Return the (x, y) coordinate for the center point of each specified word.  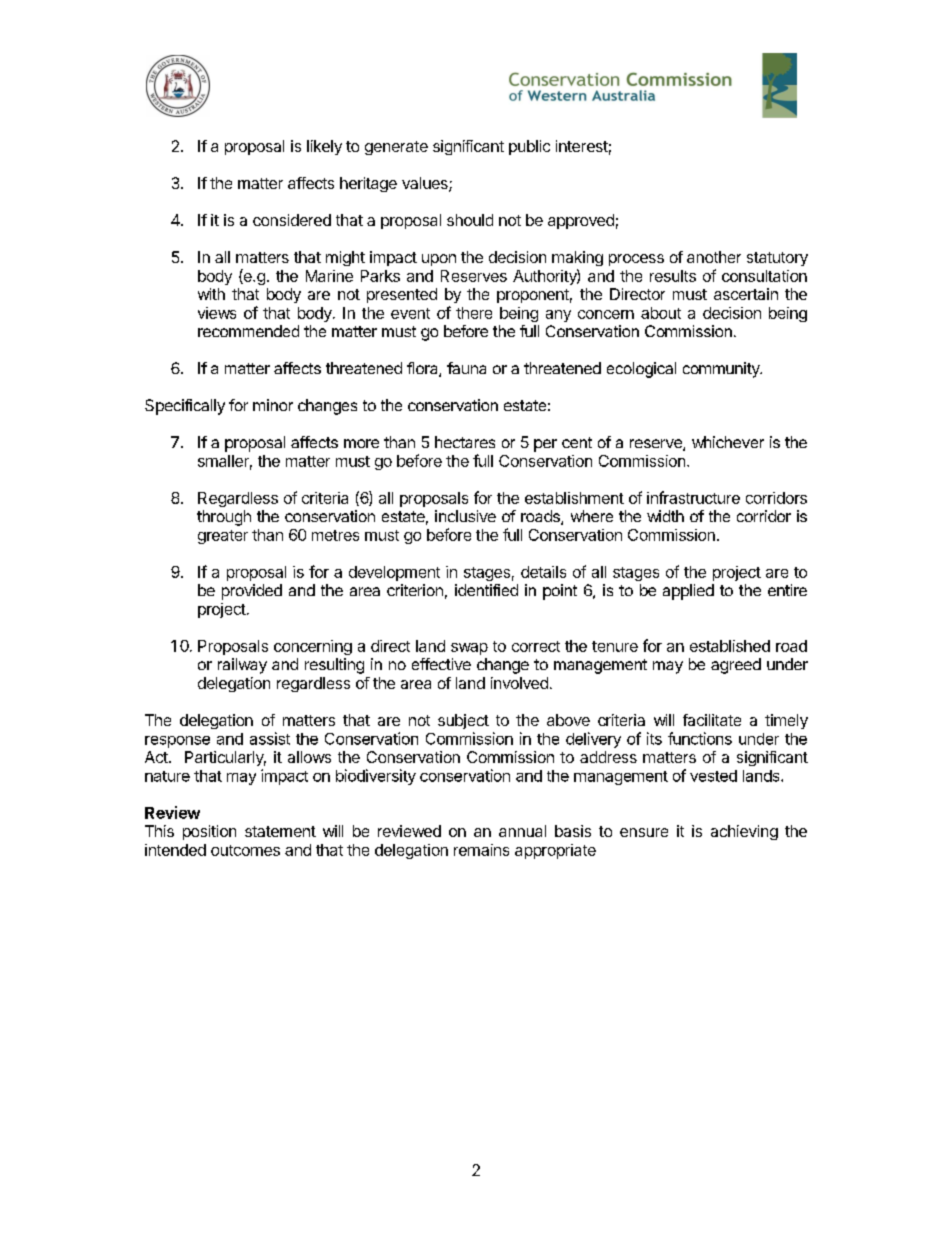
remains (481, 850)
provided (252, 592)
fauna (466, 368)
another (714, 257)
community (722, 370)
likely (324, 147)
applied (688, 592)
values (426, 184)
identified (486, 590)
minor (273, 405)
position (209, 832)
